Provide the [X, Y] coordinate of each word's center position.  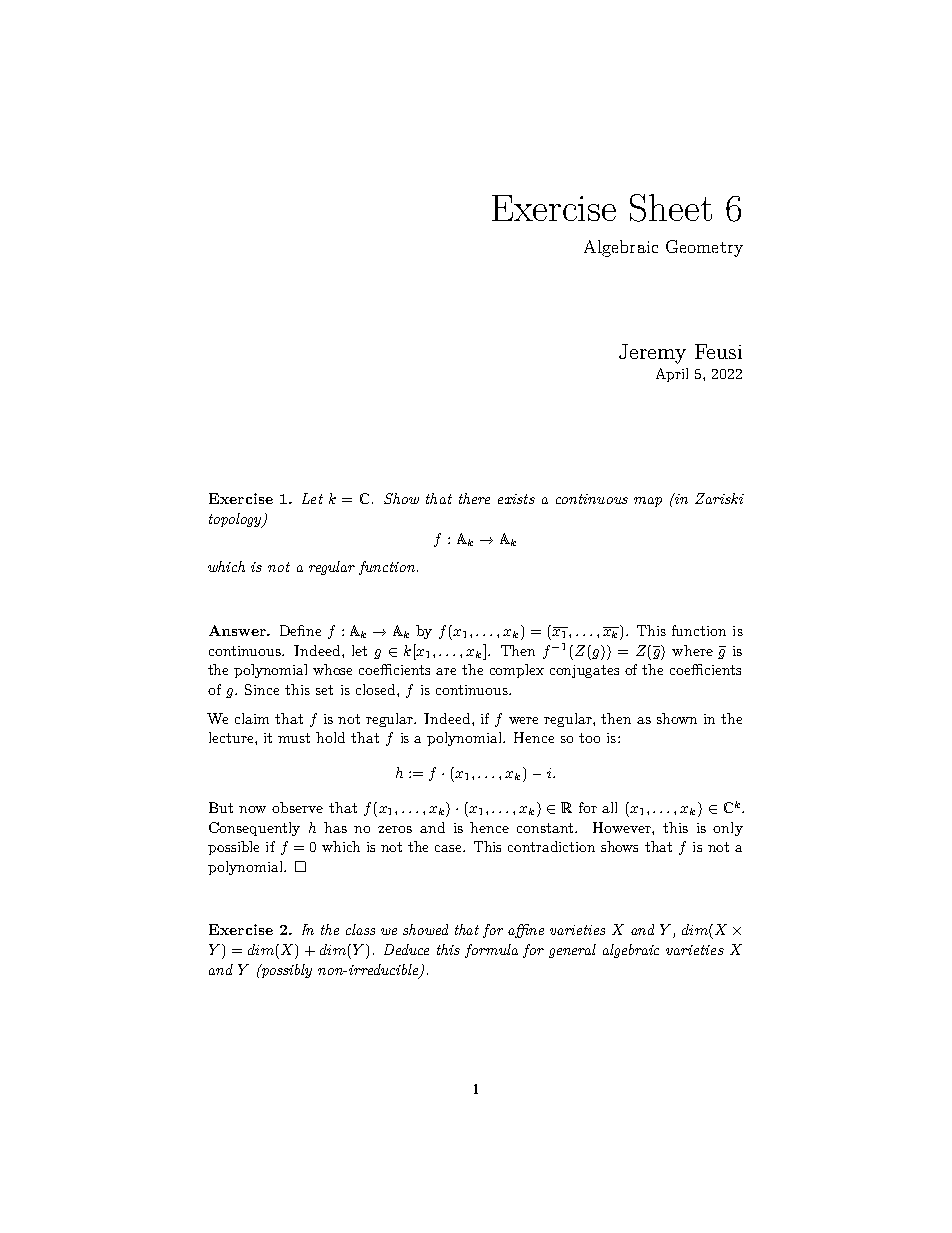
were [523, 720]
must [294, 738]
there [474, 498]
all [609, 807]
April [672, 375]
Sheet [671, 208]
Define [300, 630]
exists [516, 499]
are [446, 671]
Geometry [704, 248]
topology [236, 520]
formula [491, 951]
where [692, 650]
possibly [285, 971]
